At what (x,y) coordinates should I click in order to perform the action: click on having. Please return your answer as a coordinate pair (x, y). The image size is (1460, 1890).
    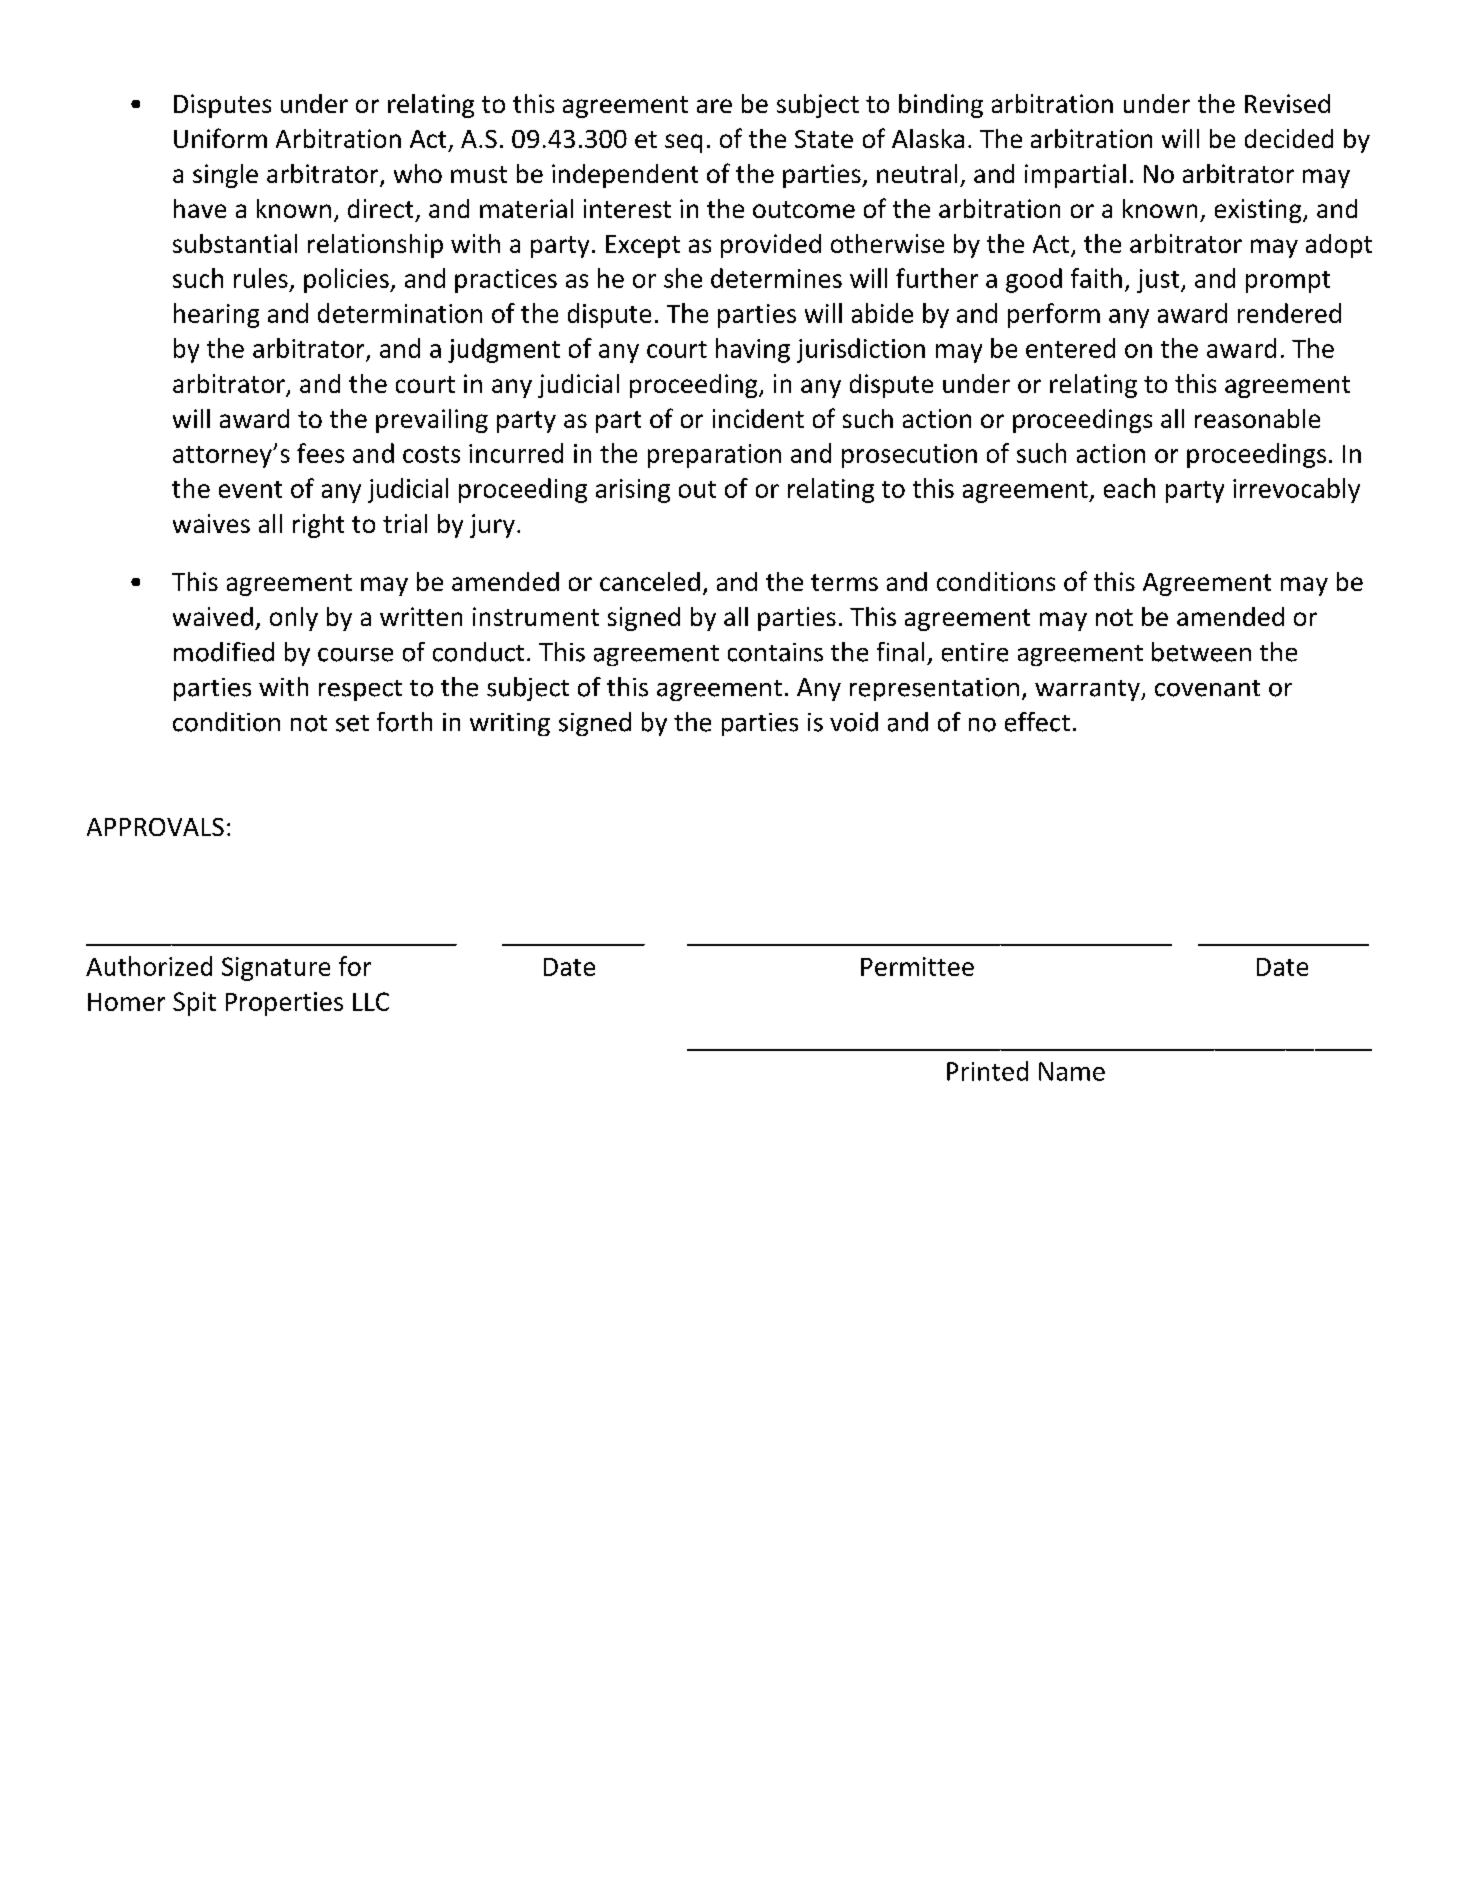
    Looking at the image, I should click on (753, 350).
